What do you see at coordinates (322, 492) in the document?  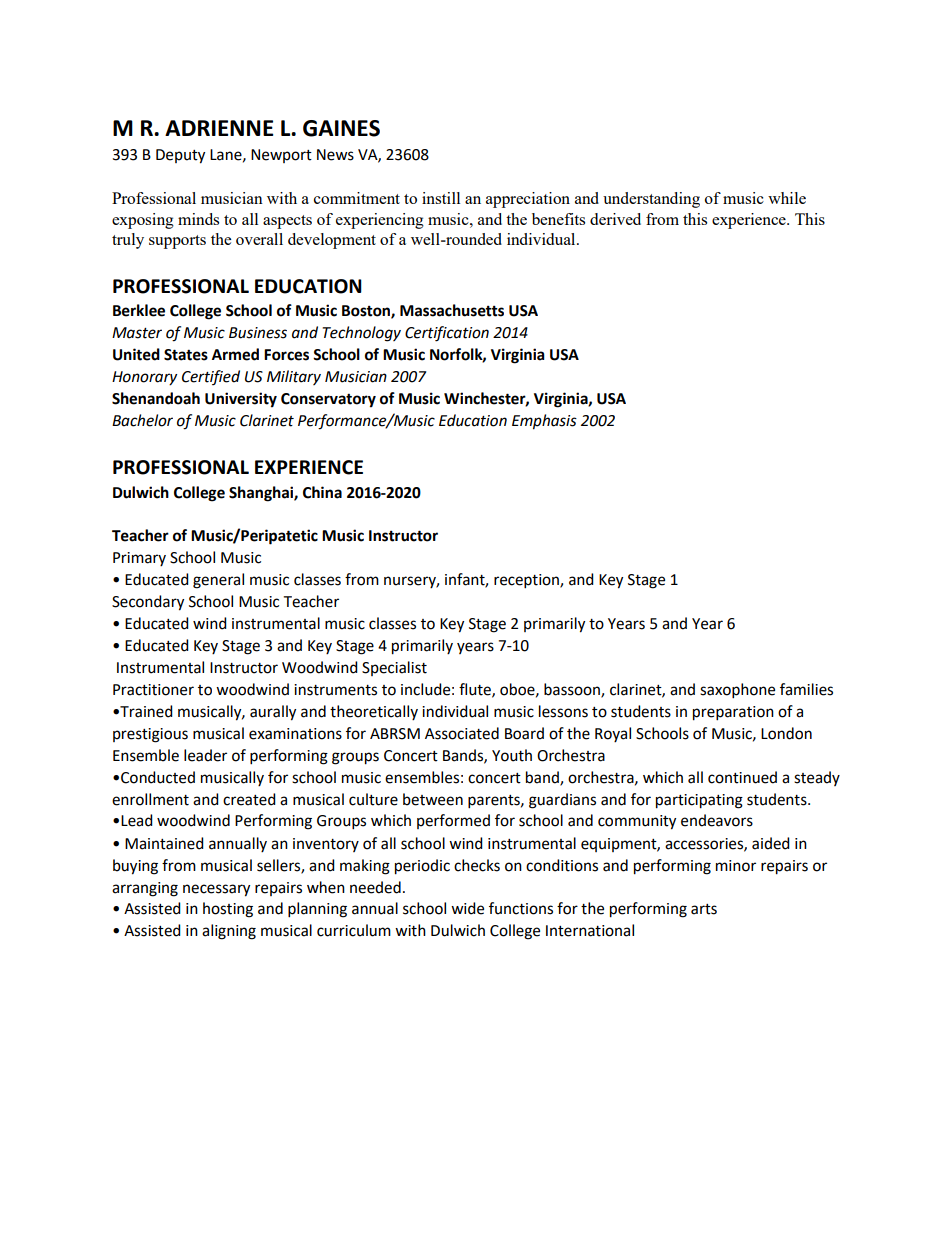 I see `China` at bounding box center [322, 492].
